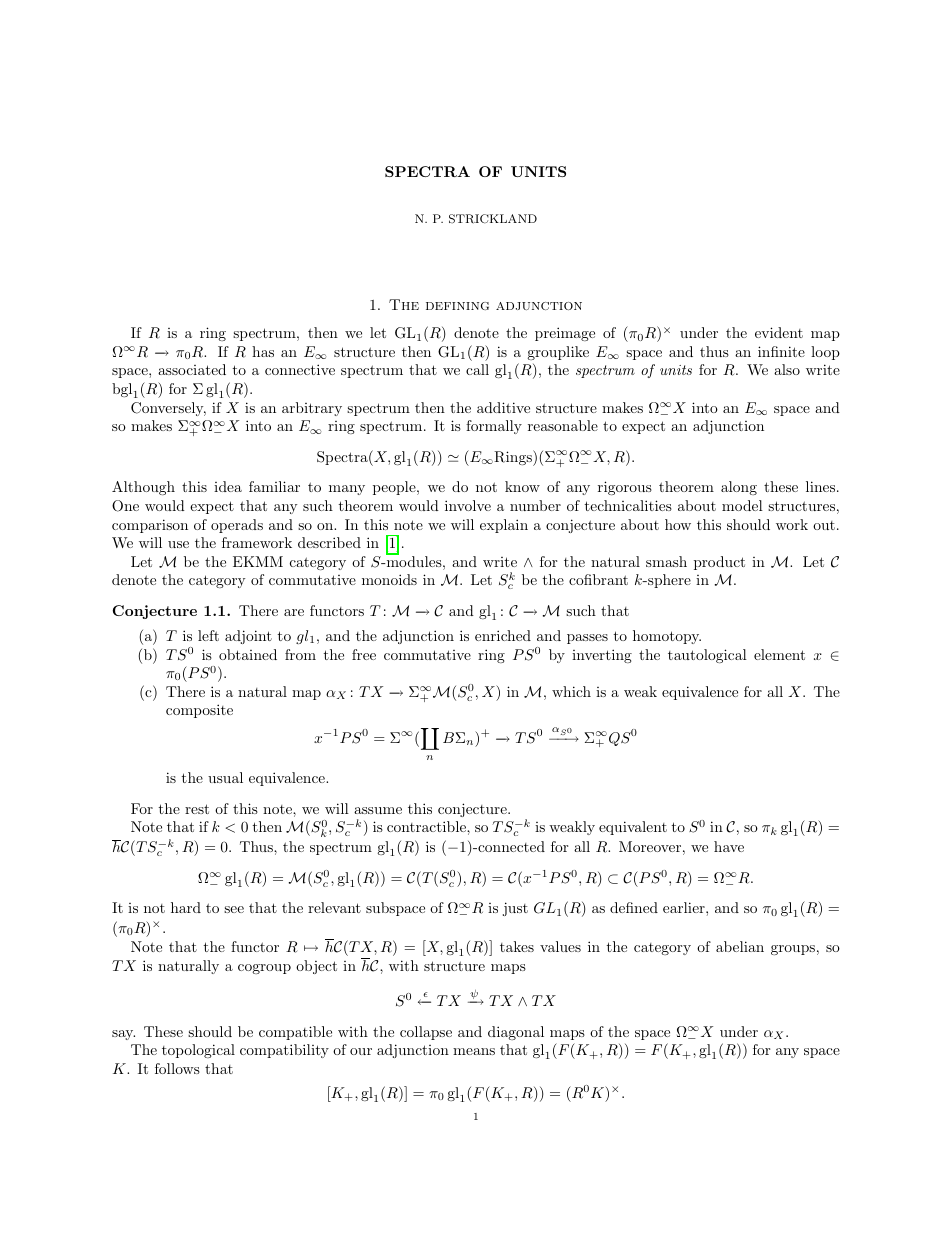 This image has height=1233, width=952. Describe the element at coordinates (197, 809) in the image. I see `rest` at that location.
